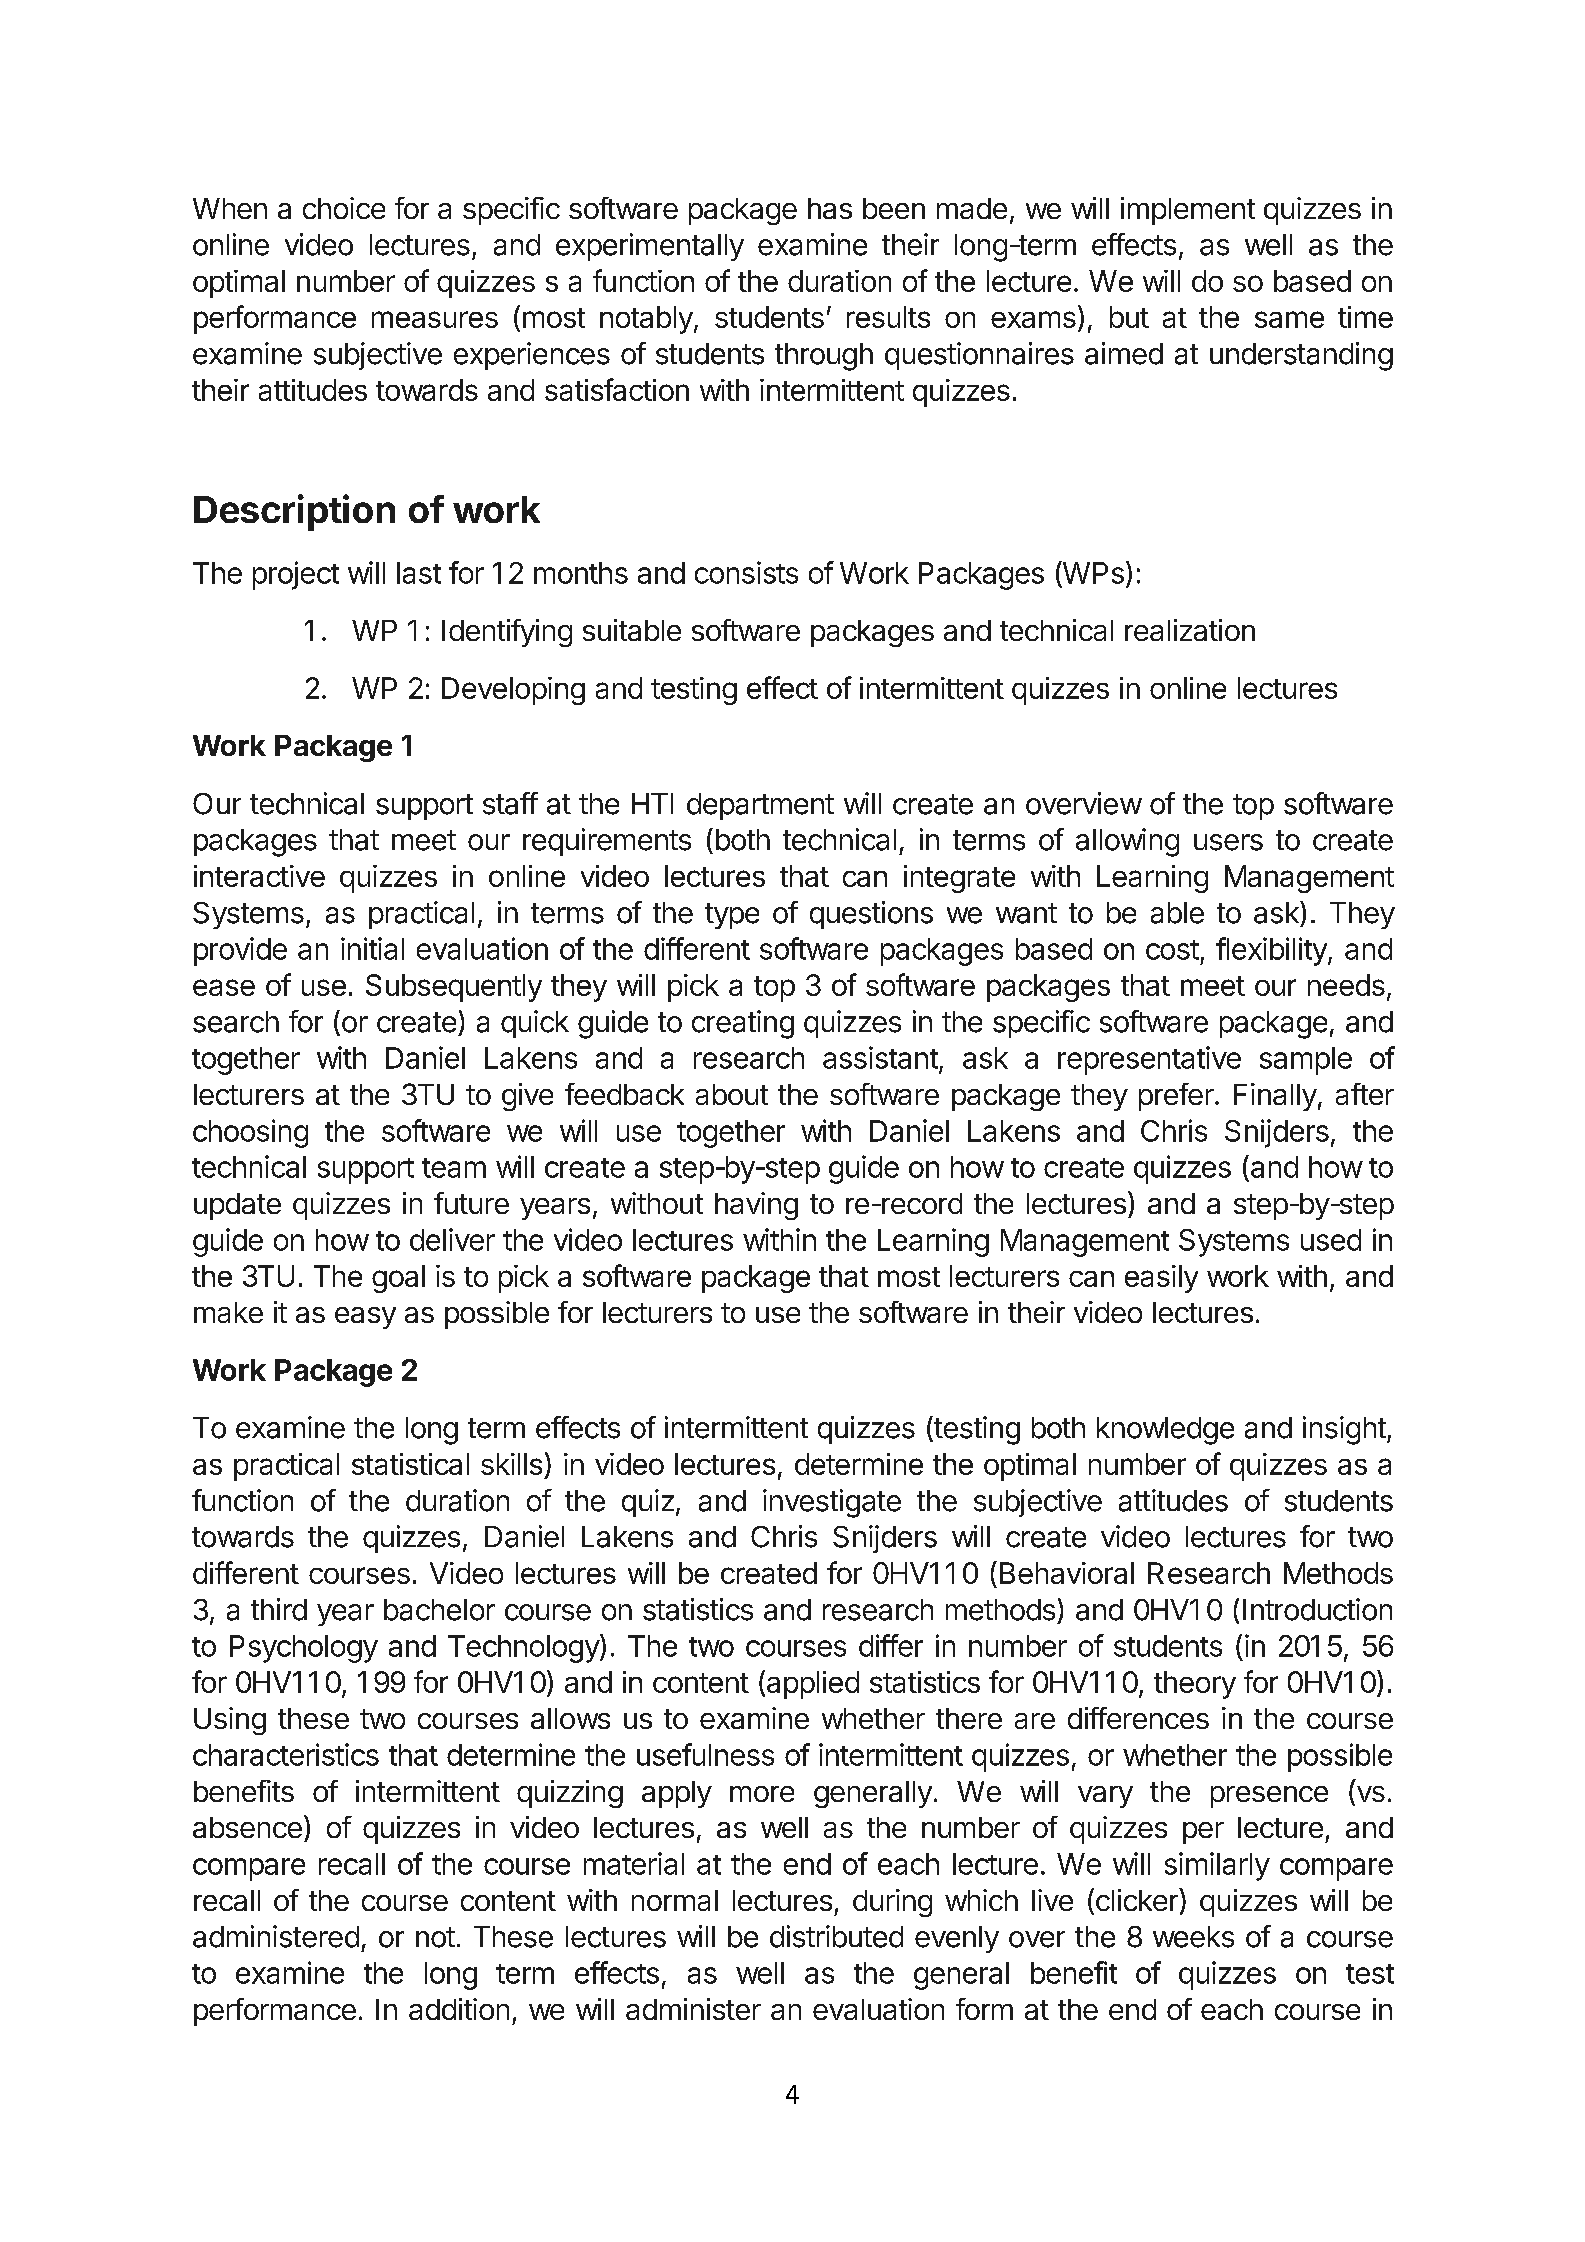 This document has width=1585, height=2242. What do you see at coordinates (365, 1318) in the document?
I see `easy` at bounding box center [365, 1318].
